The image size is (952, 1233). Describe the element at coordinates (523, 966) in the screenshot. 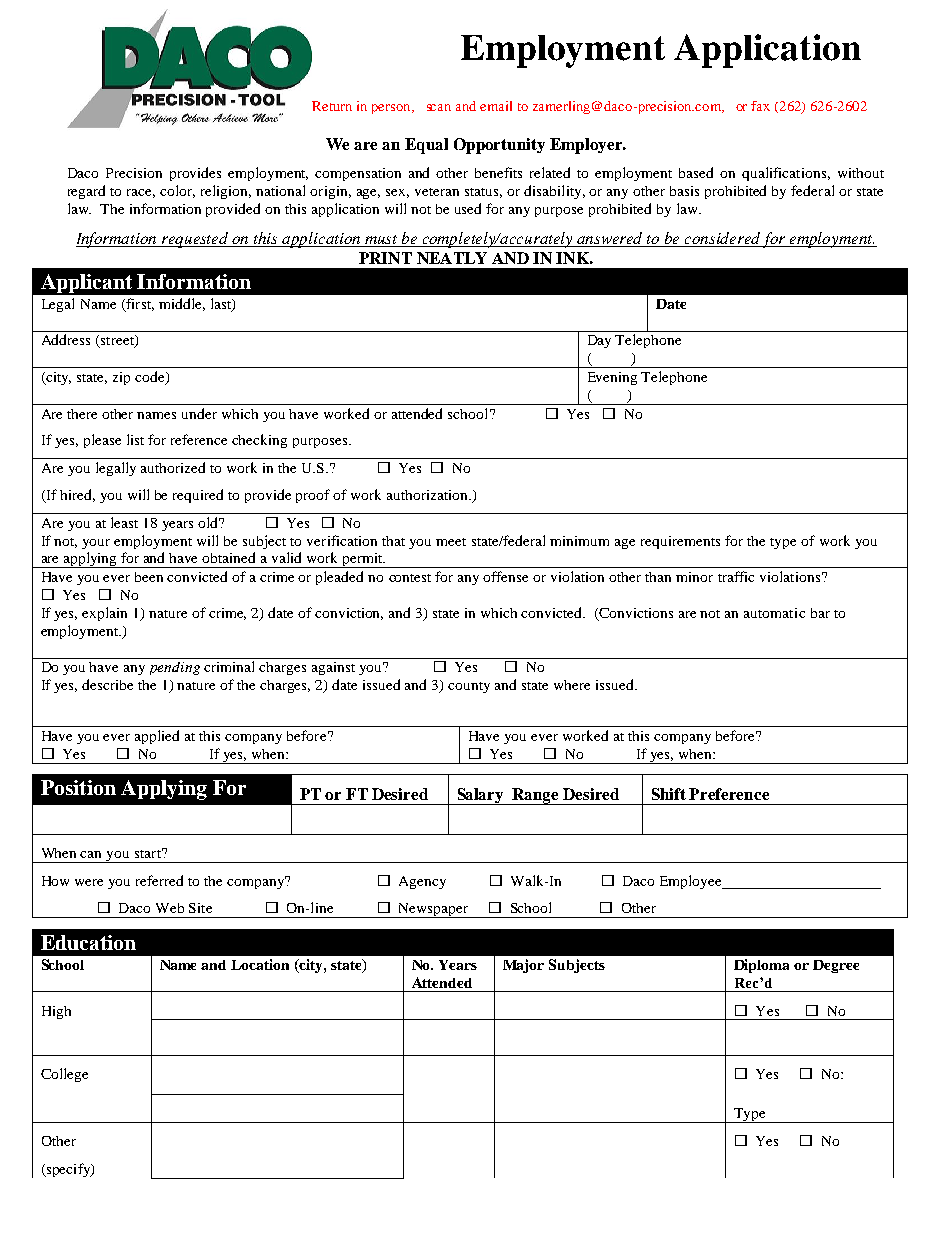

I see `Major` at that location.
